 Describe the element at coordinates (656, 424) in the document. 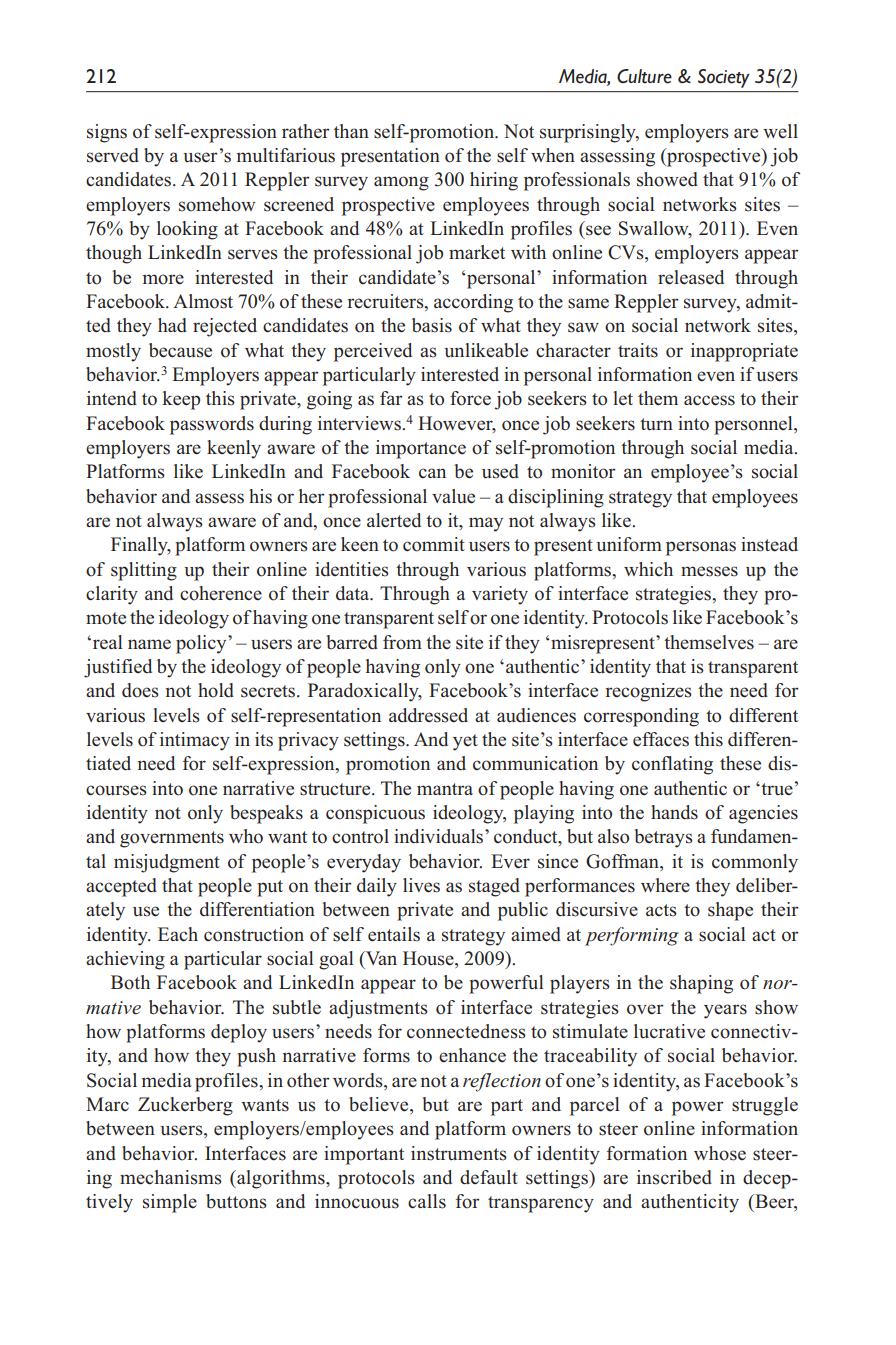

I see `turn` at that location.
